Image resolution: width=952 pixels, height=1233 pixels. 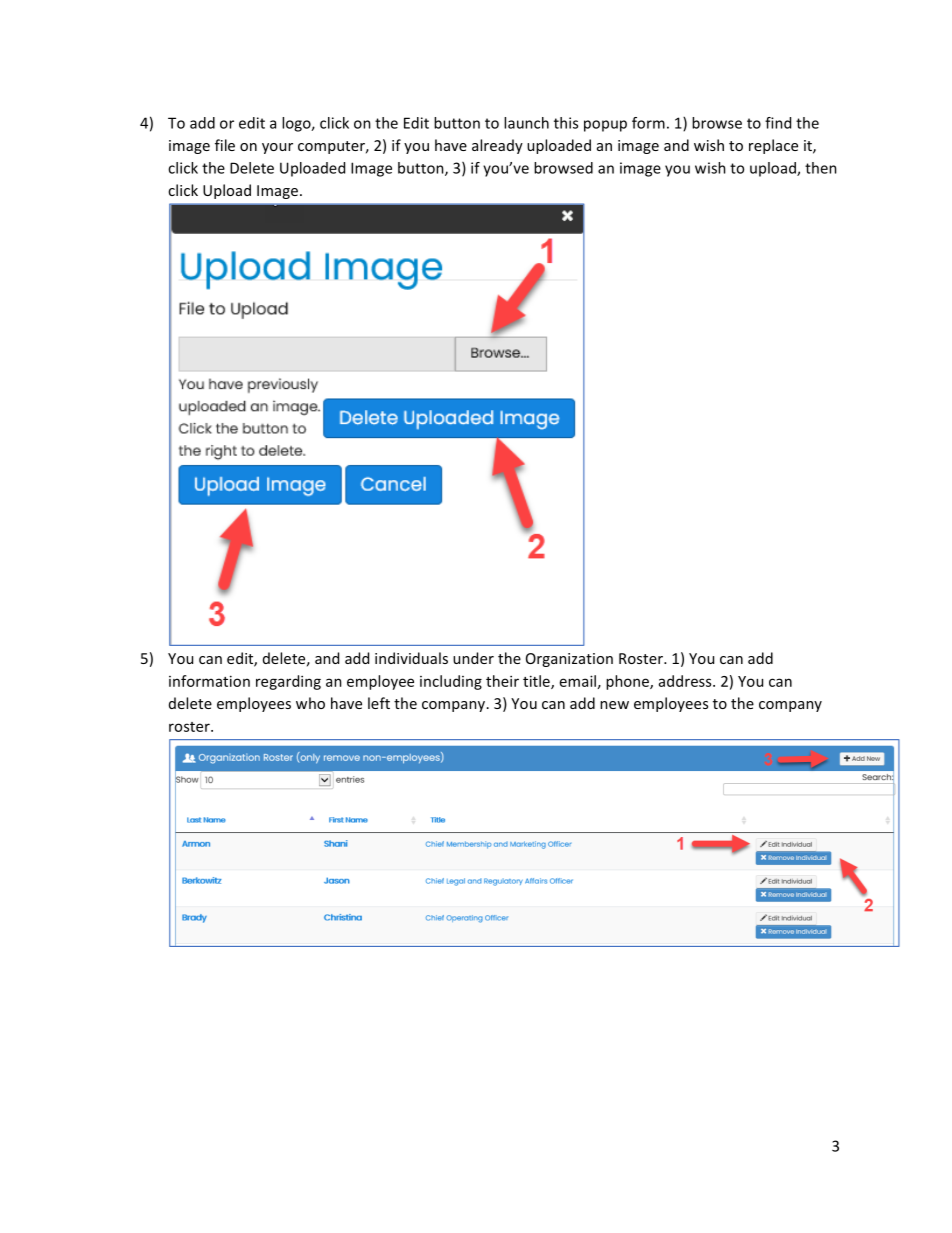 I want to click on your, so click(x=277, y=148).
